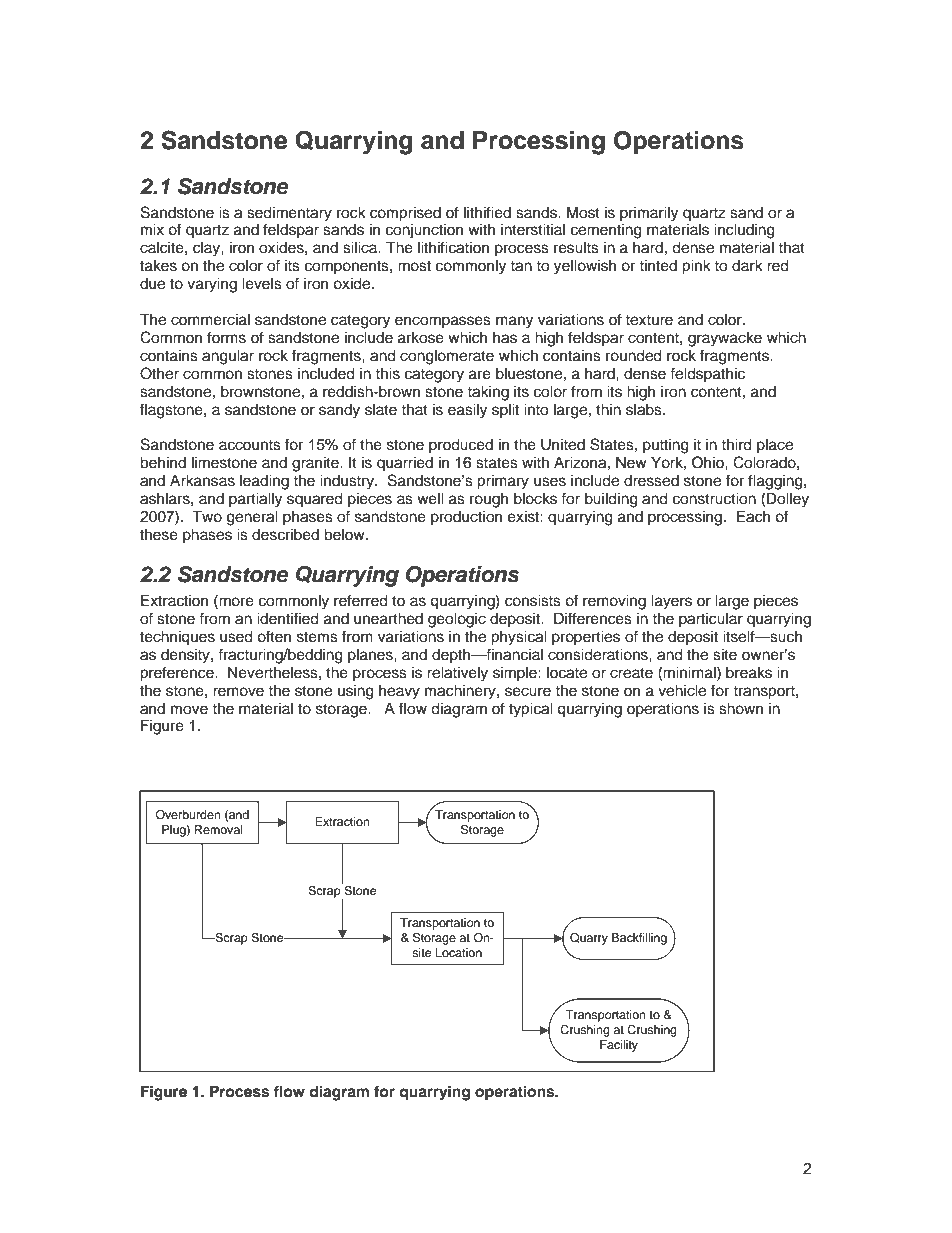 The image size is (952, 1233). Describe the element at coordinates (531, 710) in the screenshot. I see `typical` at that location.
